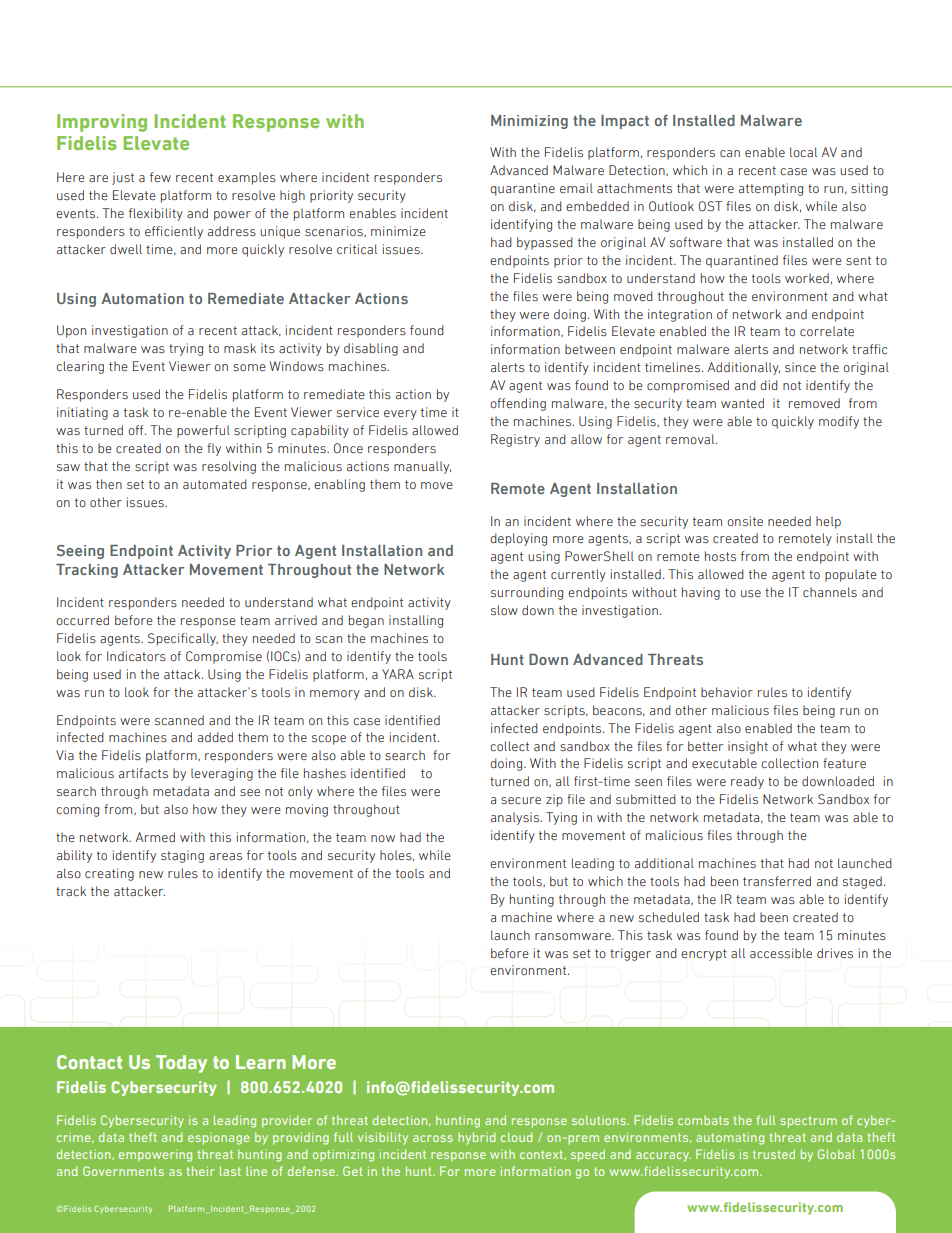  Describe the element at coordinates (160, 177) in the page. I see `few` at that location.
